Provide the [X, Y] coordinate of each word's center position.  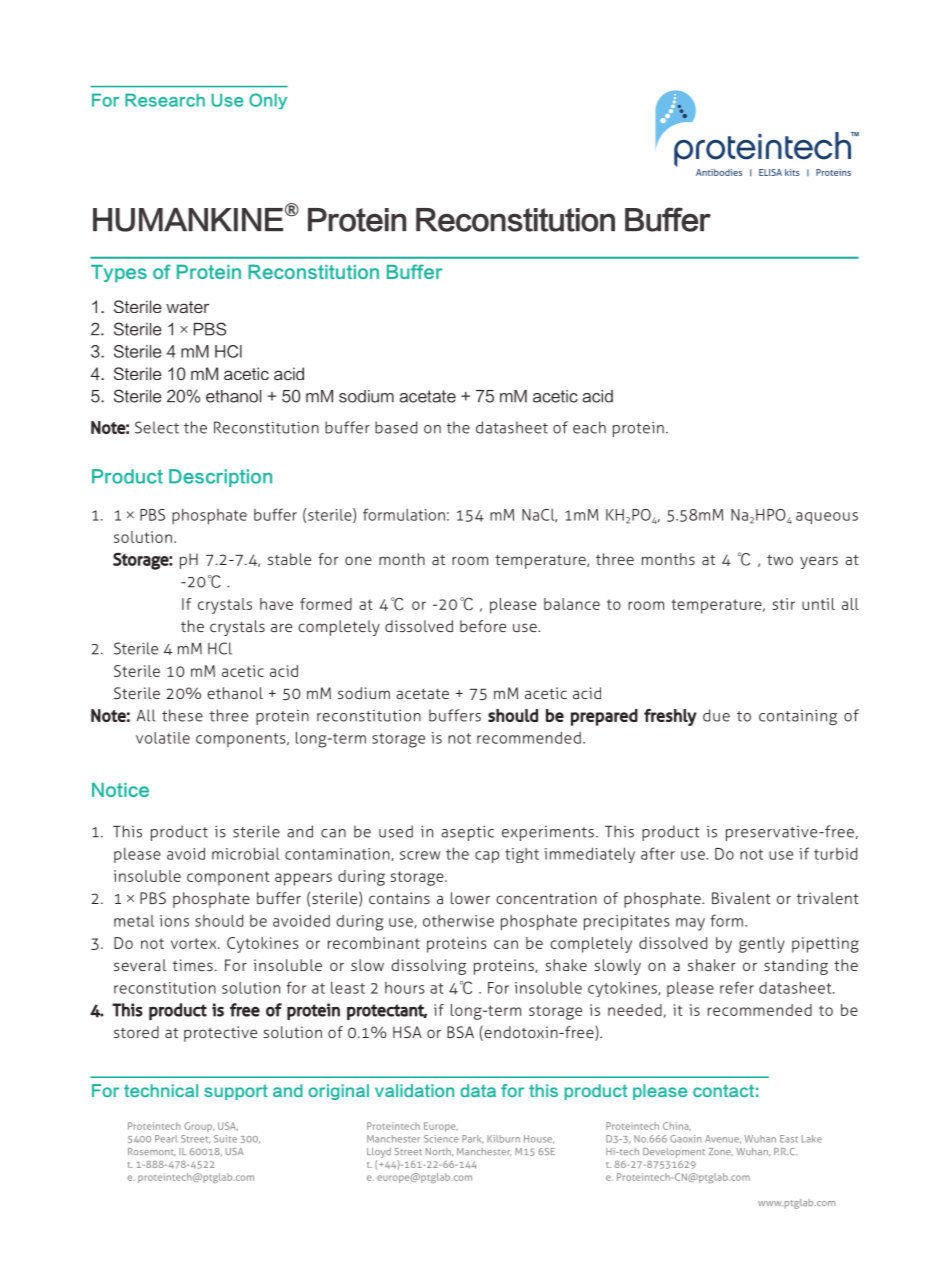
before [483, 626]
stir [784, 604]
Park [472, 1139]
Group [199, 1127]
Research [165, 100]
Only [268, 101]
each [589, 427]
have [276, 604]
